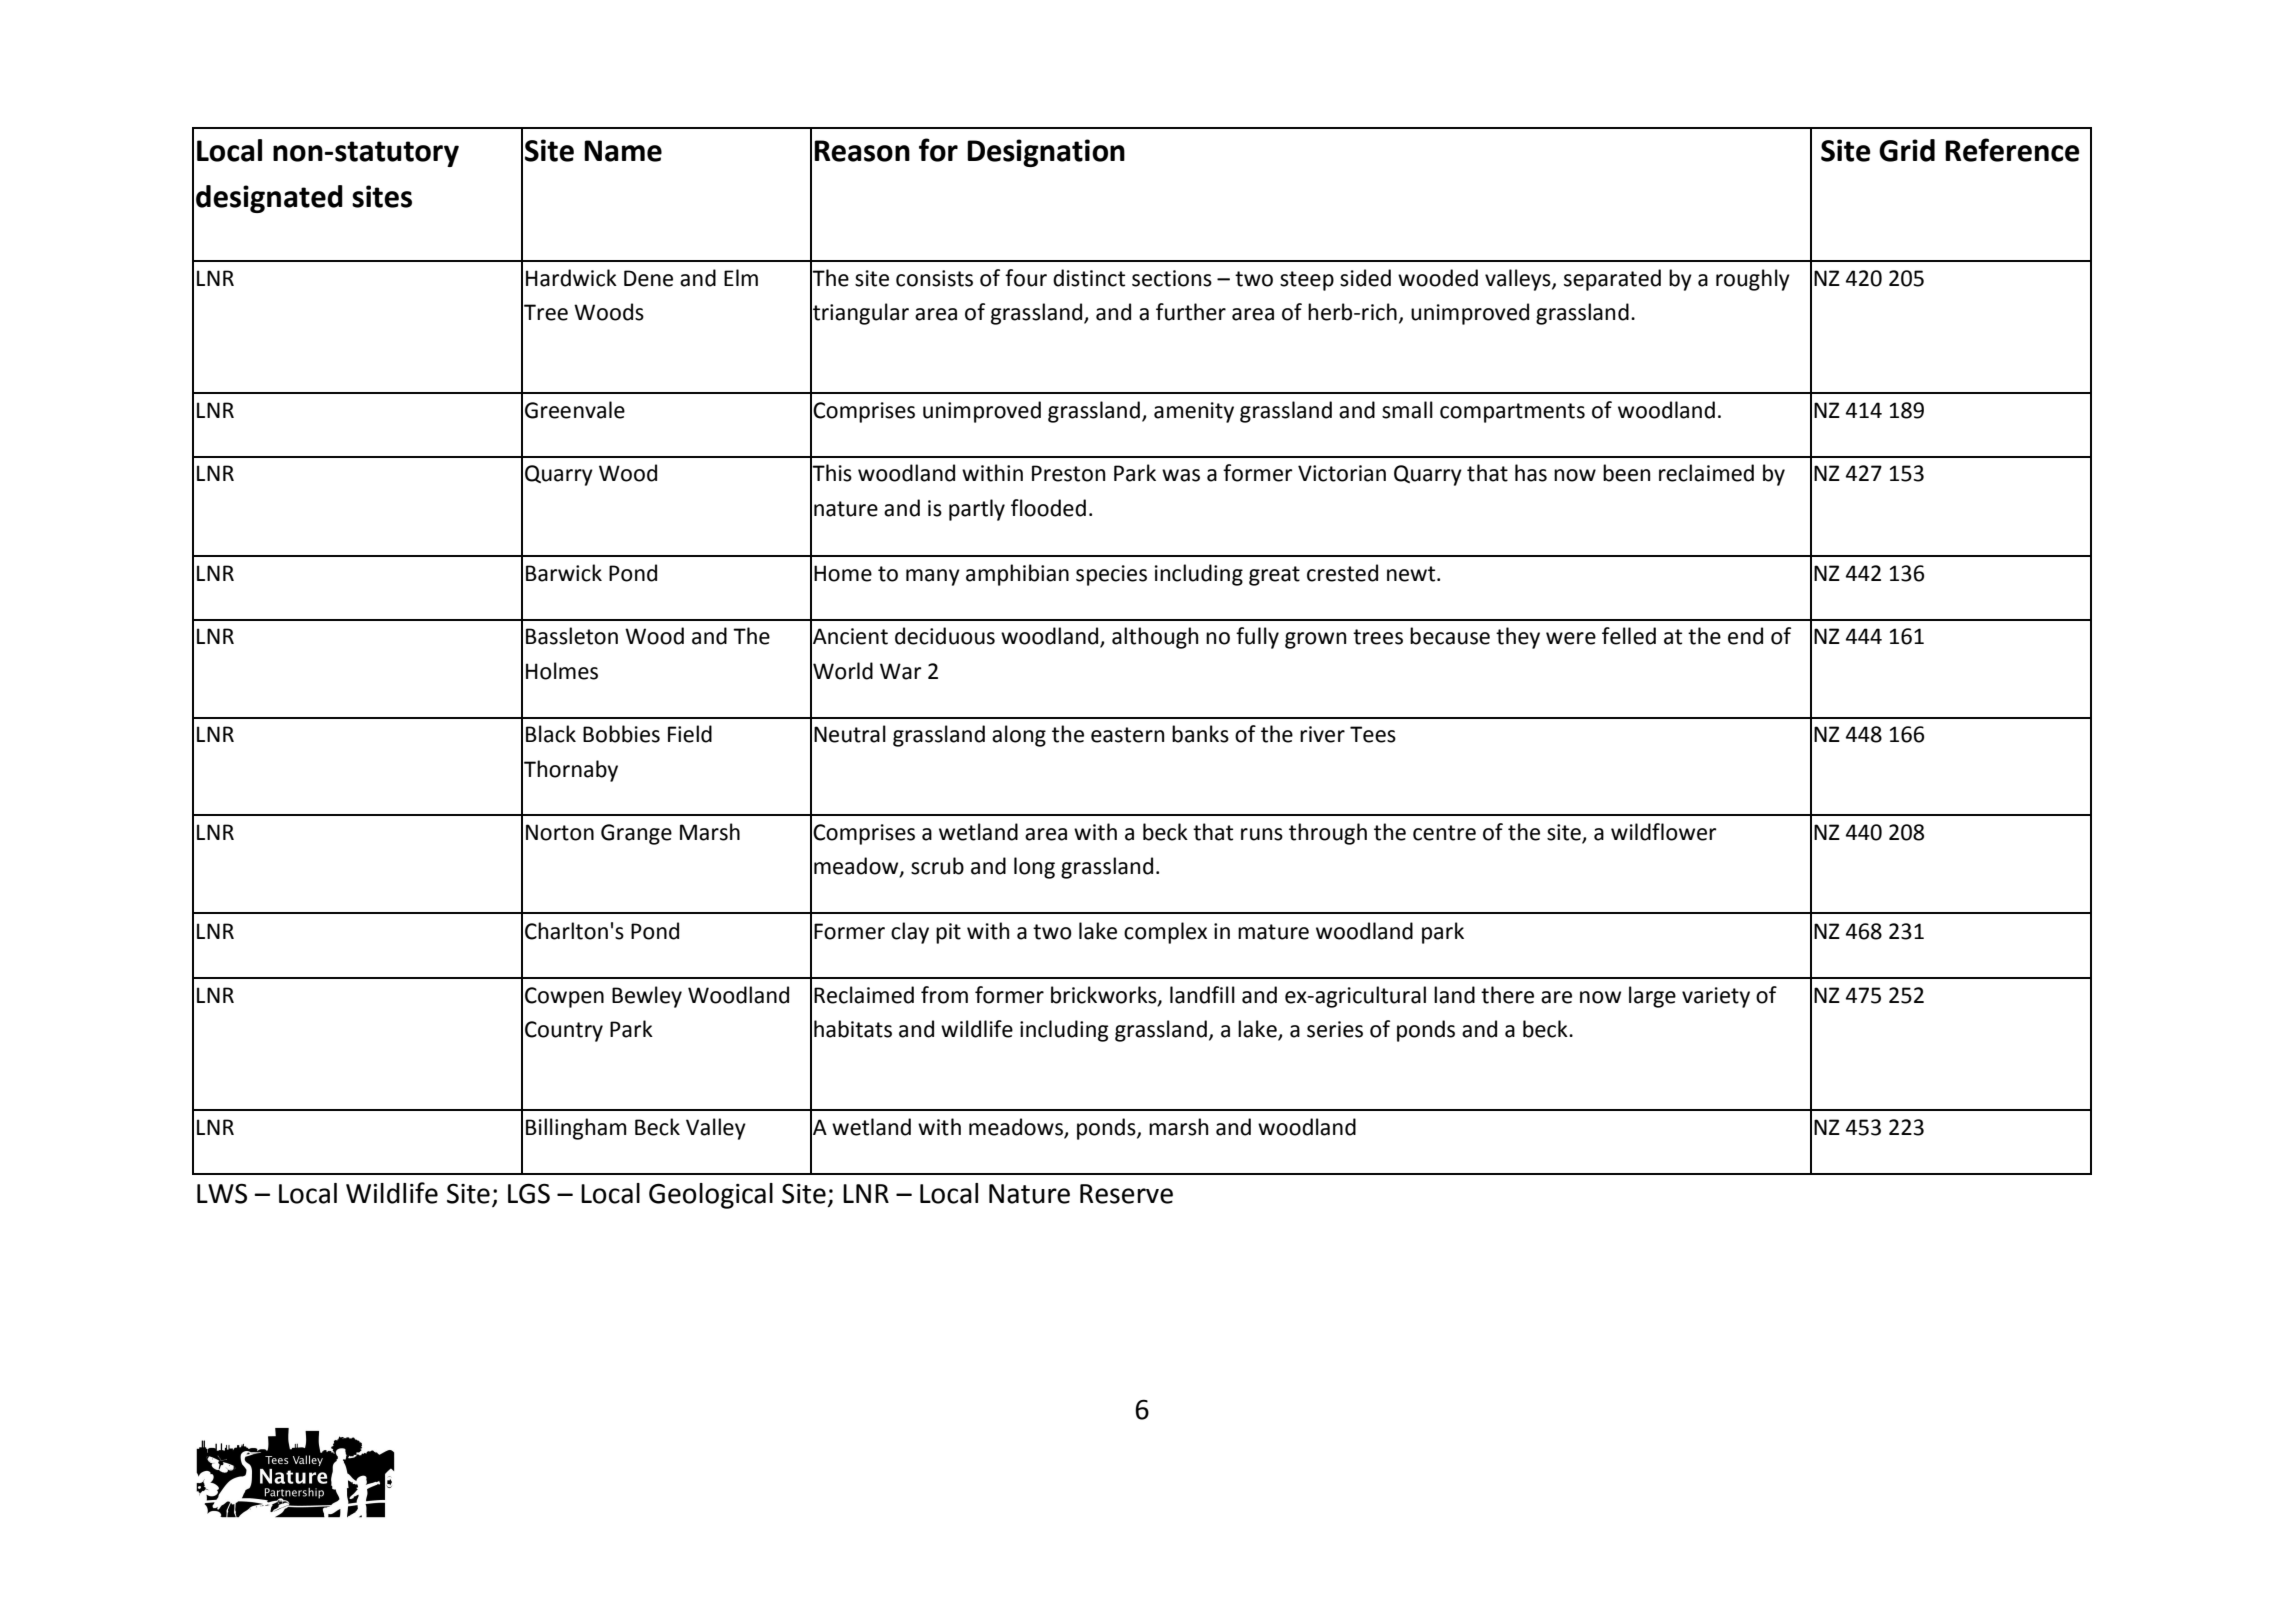  What do you see at coordinates (1046, 153) in the screenshot?
I see `Designation` at bounding box center [1046, 153].
